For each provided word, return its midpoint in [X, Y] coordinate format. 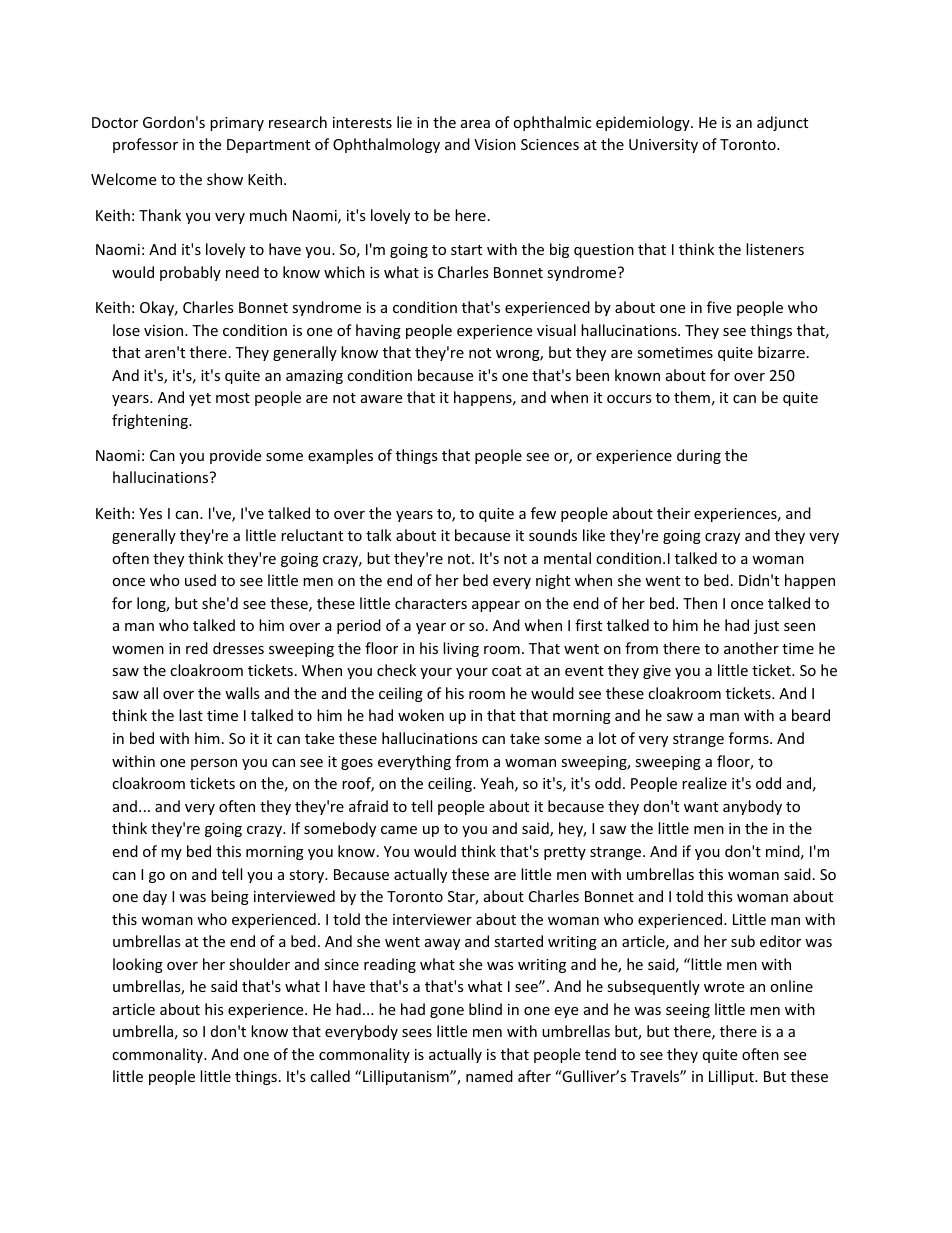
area [475, 124]
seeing [688, 1011]
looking [138, 965]
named [489, 1076]
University [663, 146]
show [225, 179]
